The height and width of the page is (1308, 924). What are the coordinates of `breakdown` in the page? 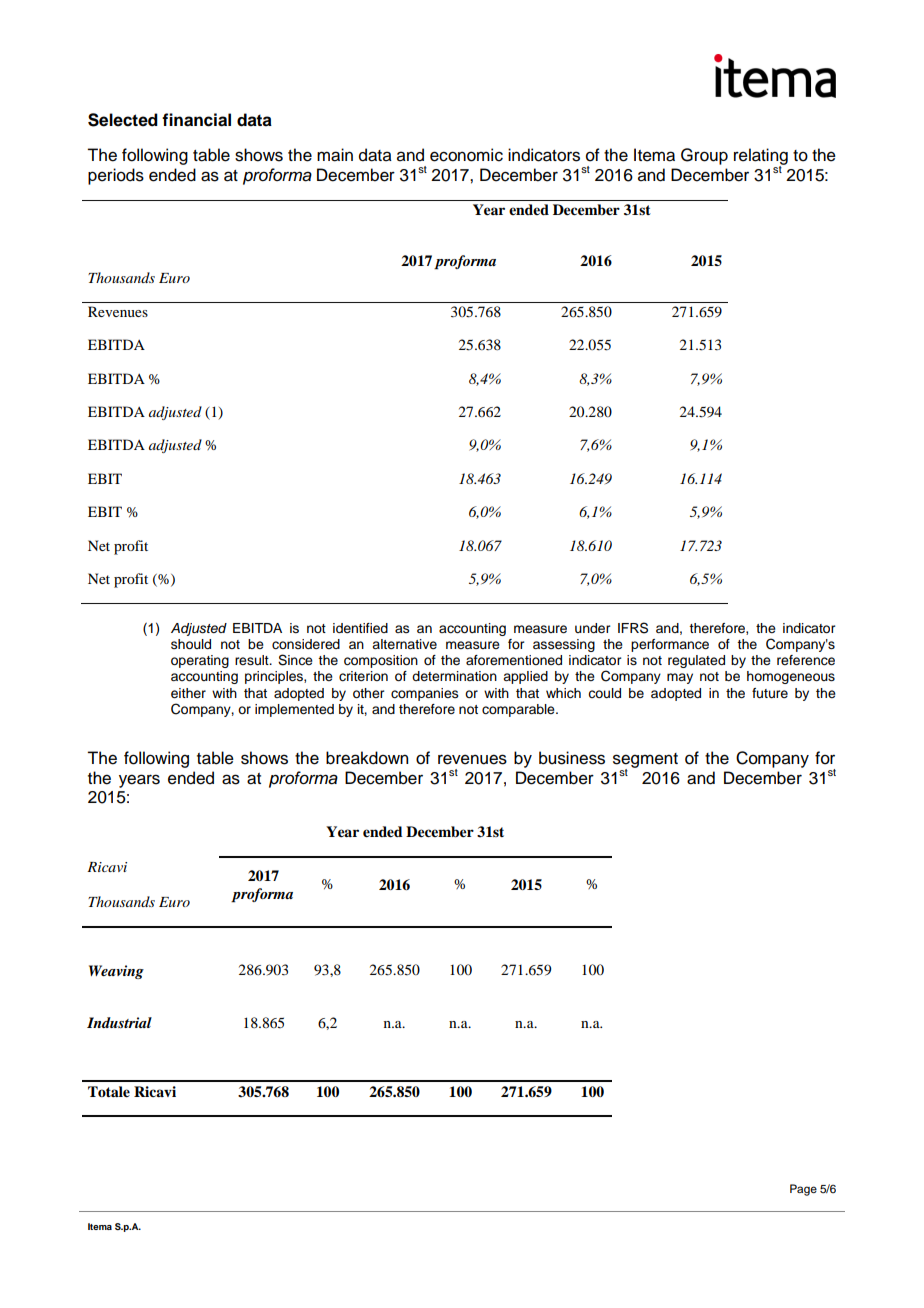 It's located at (367, 758).
